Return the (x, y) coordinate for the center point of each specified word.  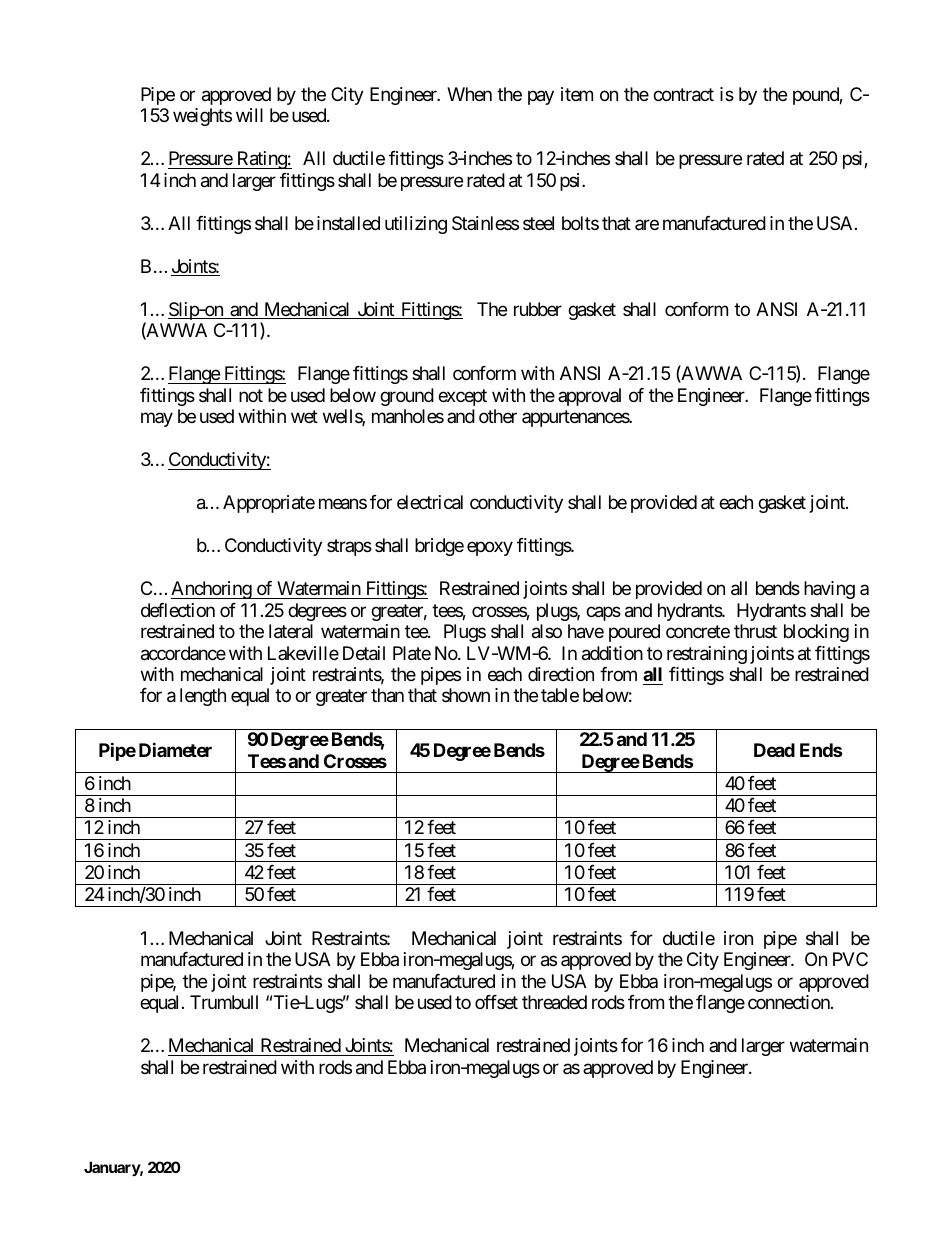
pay (541, 97)
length (203, 697)
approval (589, 397)
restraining (707, 655)
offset (496, 1002)
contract (683, 95)
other (498, 416)
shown (466, 695)
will (249, 115)
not (251, 395)
